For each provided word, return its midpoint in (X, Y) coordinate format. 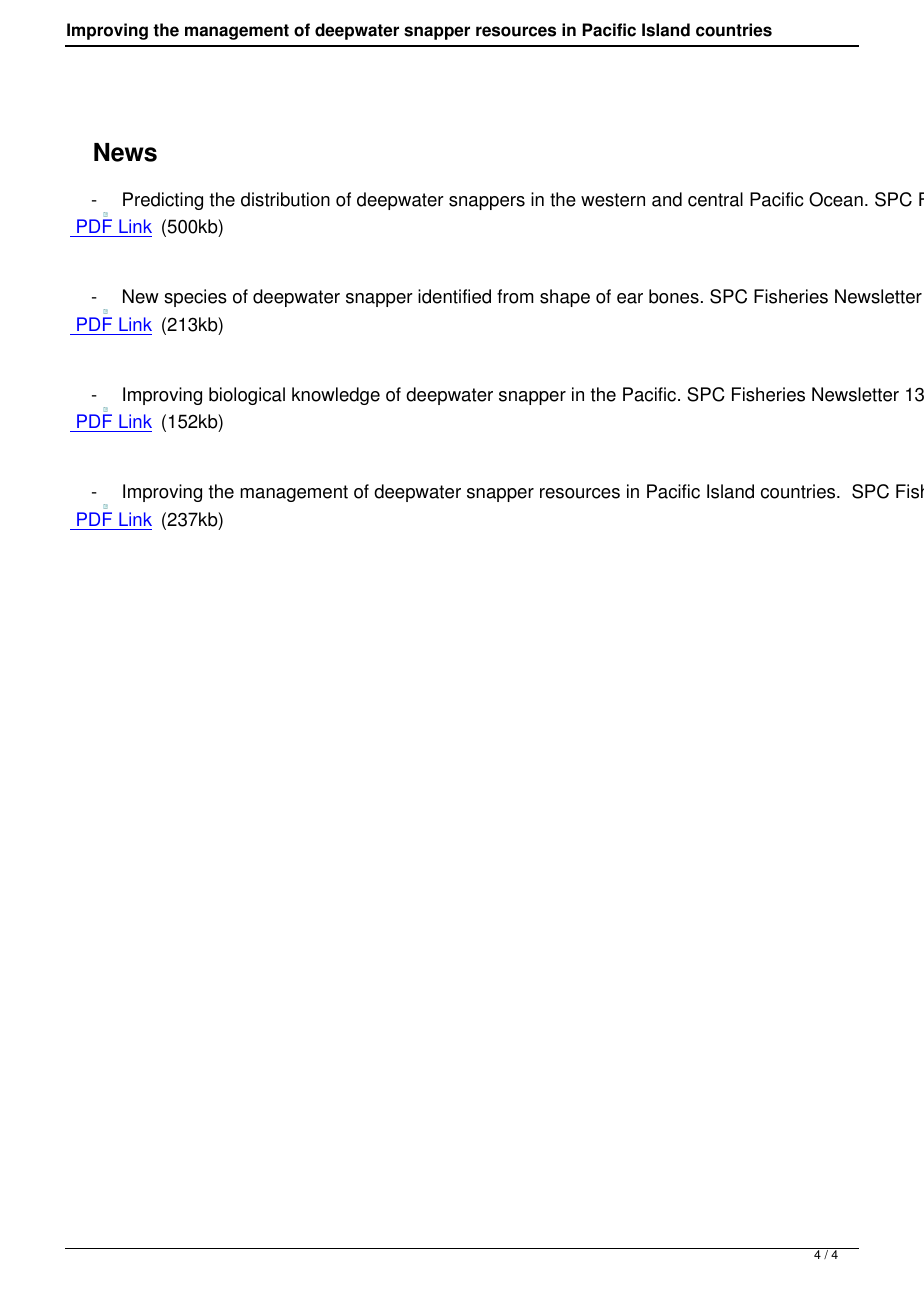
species (195, 298)
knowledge (336, 396)
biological (247, 396)
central (715, 199)
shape (565, 298)
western (613, 200)
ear (630, 298)
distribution (285, 199)
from (515, 296)
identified (454, 296)
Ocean (836, 199)
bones (674, 296)
